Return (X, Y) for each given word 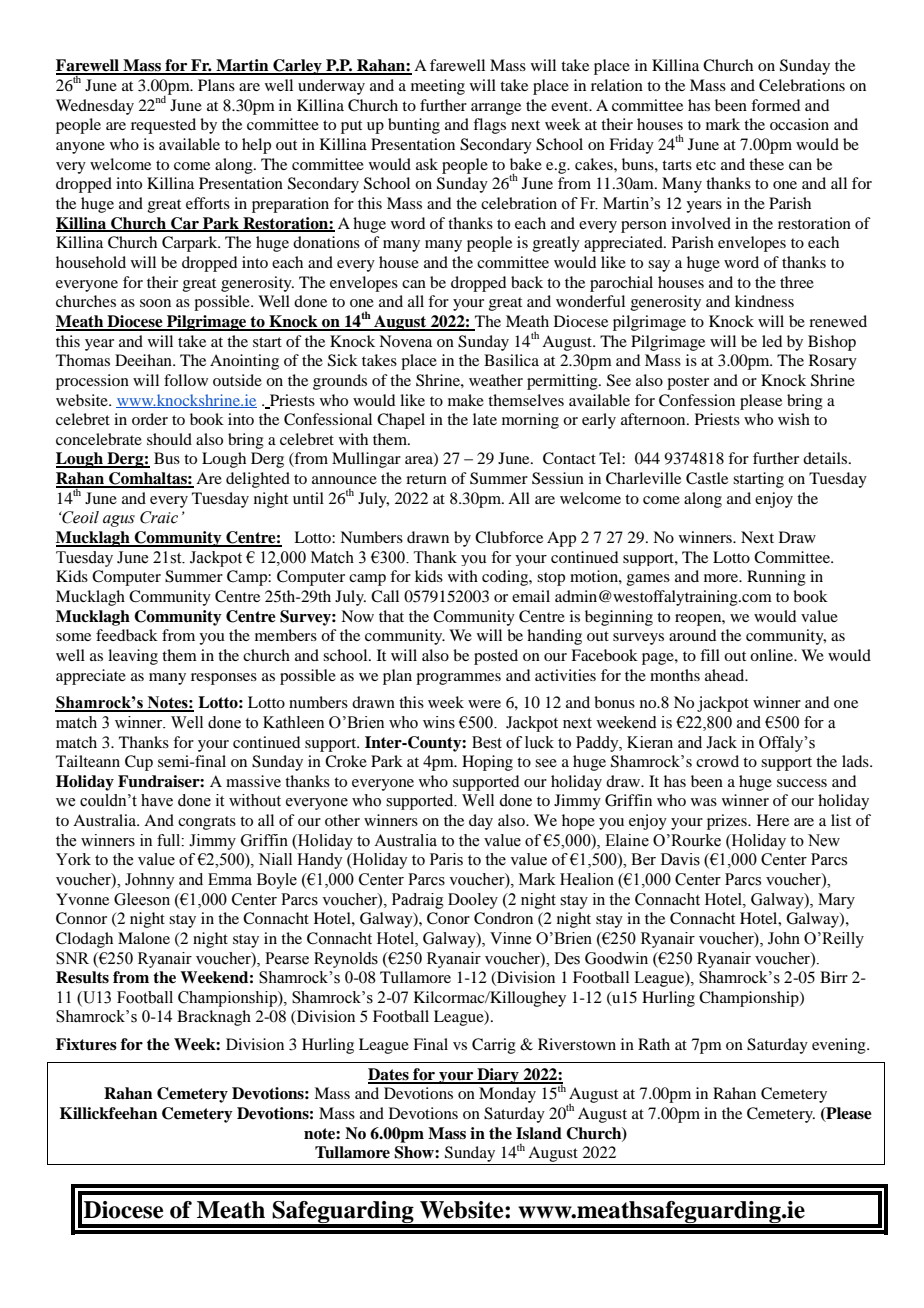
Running (776, 578)
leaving (133, 657)
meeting (438, 87)
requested (163, 126)
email (531, 596)
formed (775, 105)
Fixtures (86, 1044)
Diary (498, 1076)
